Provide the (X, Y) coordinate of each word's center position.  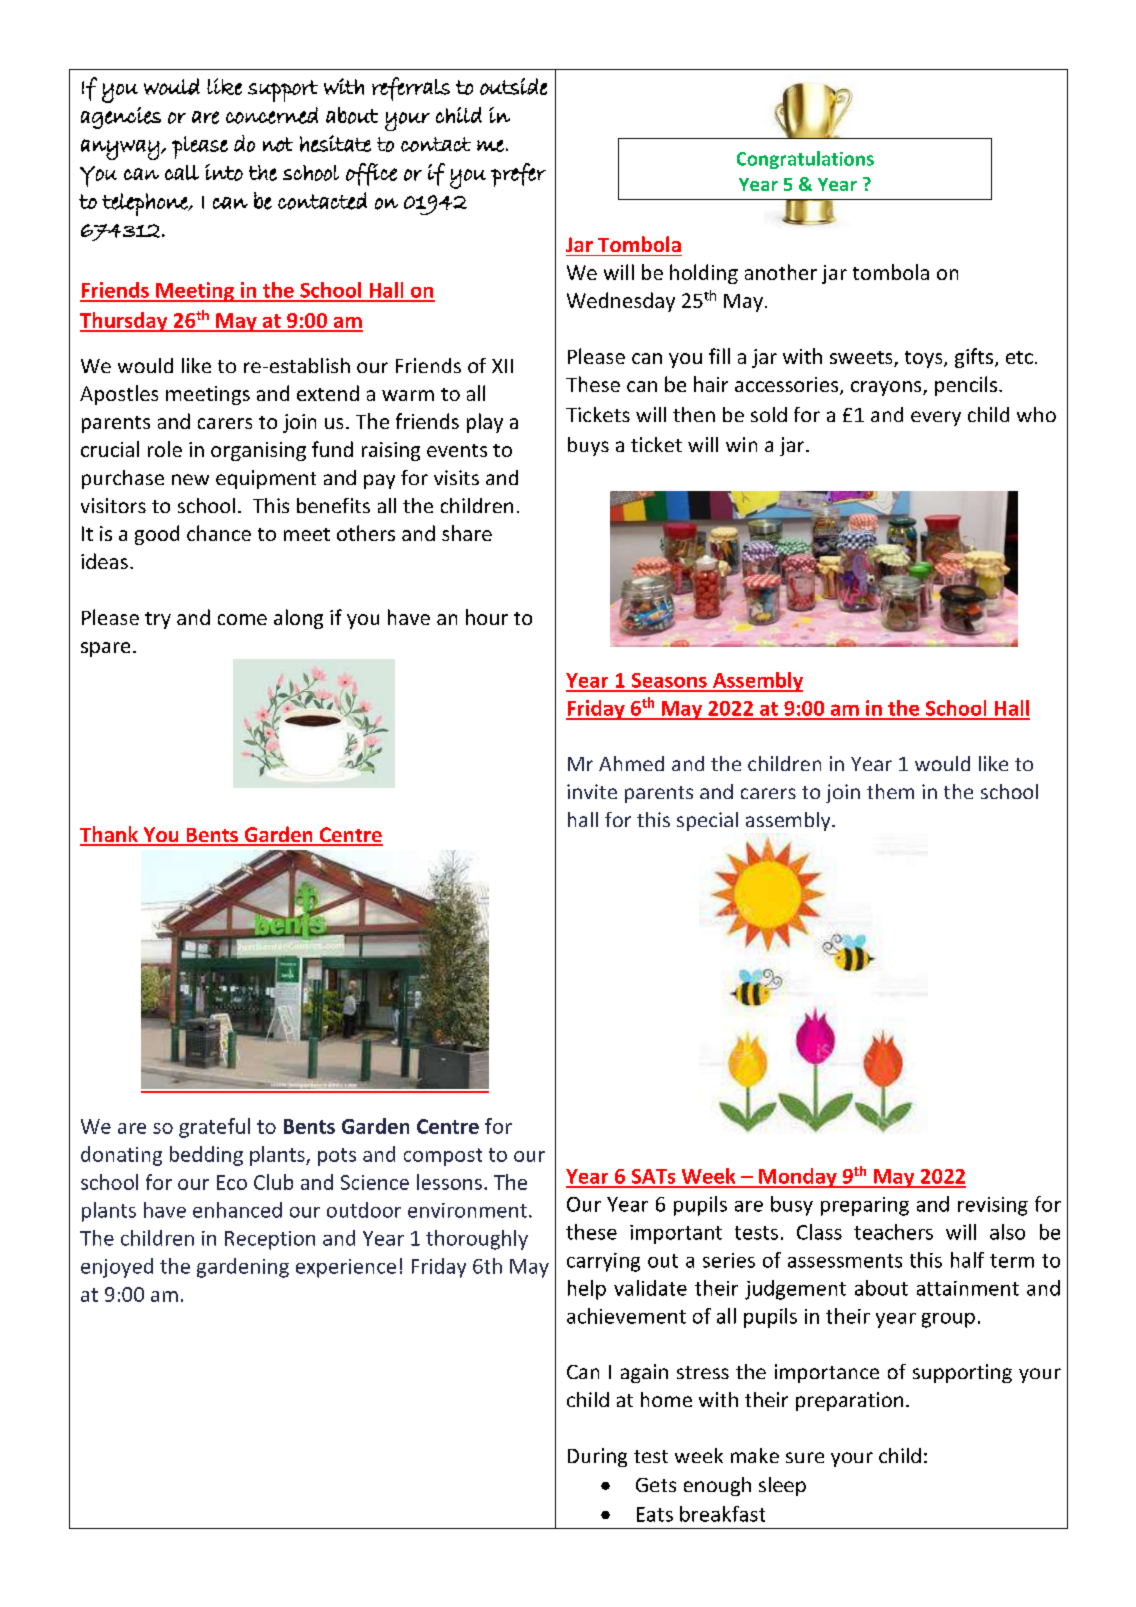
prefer (518, 175)
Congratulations (805, 160)
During (597, 1457)
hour (487, 617)
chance (219, 533)
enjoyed (117, 1268)
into (224, 172)
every (936, 418)
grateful (214, 1128)
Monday (798, 1178)
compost (443, 1157)
